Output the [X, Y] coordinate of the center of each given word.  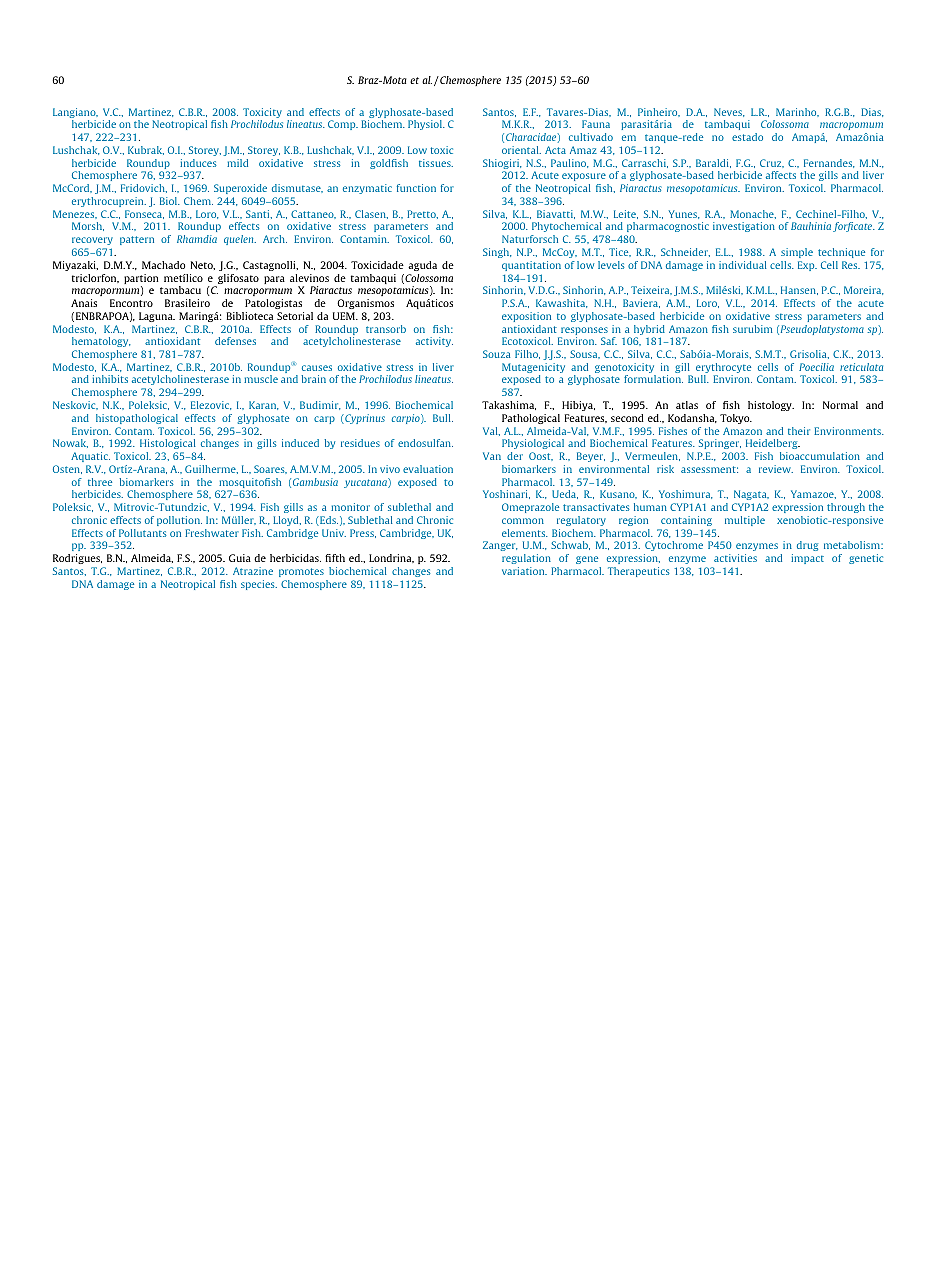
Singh [497, 253]
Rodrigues [77, 559]
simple [797, 253]
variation [524, 571]
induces [198, 163]
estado [747, 137]
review [776, 469]
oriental [521, 150]
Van [492, 456]
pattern [137, 240]
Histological [168, 444]
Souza [496, 354]
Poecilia [816, 367]
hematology [101, 342]
